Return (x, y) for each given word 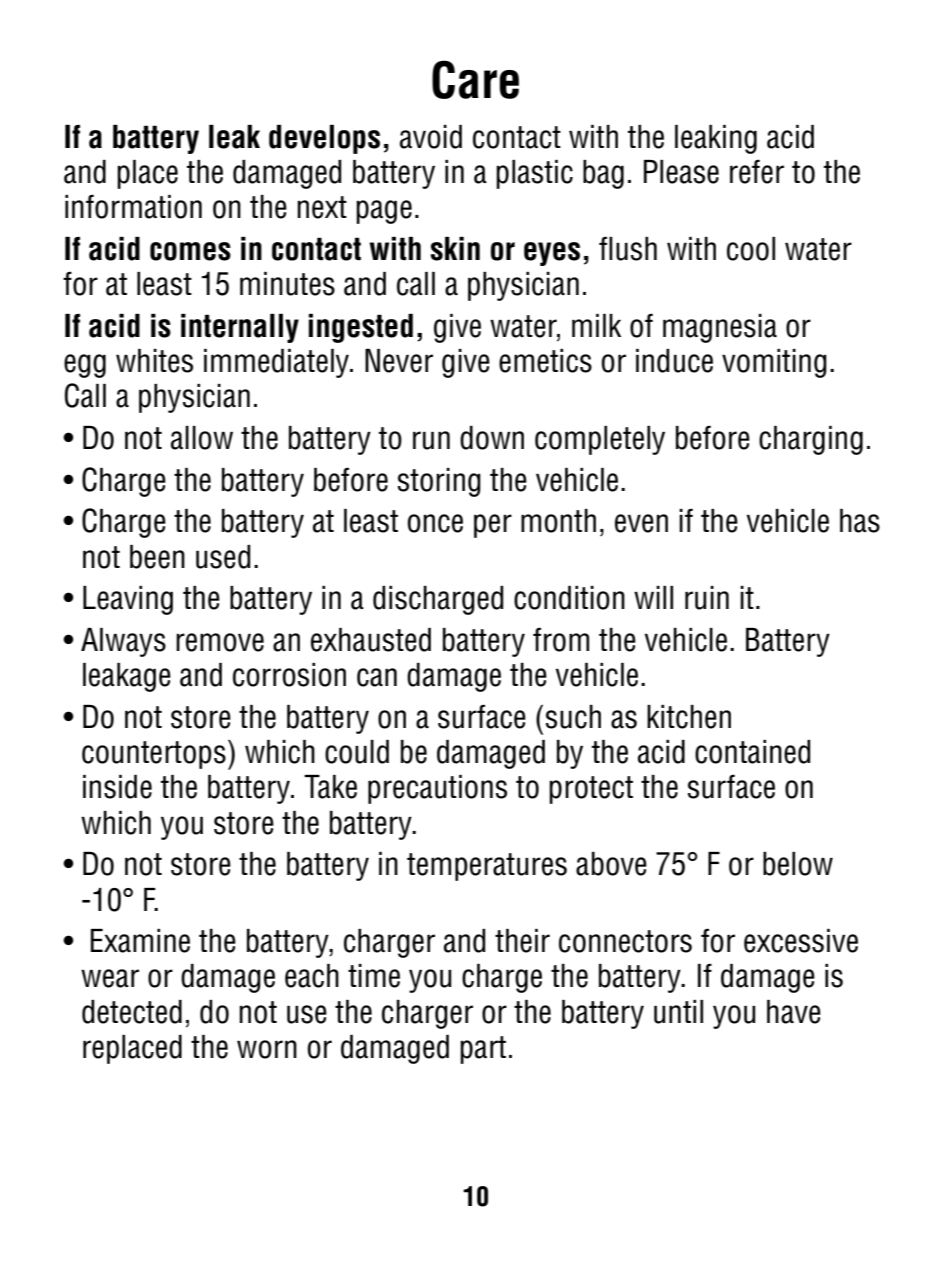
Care (475, 79)
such (573, 717)
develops (324, 139)
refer (757, 171)
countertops (154, 755)
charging (811, 440)
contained (753, 752)
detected (132, 1012)
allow (202, 438)
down (492, 438)
